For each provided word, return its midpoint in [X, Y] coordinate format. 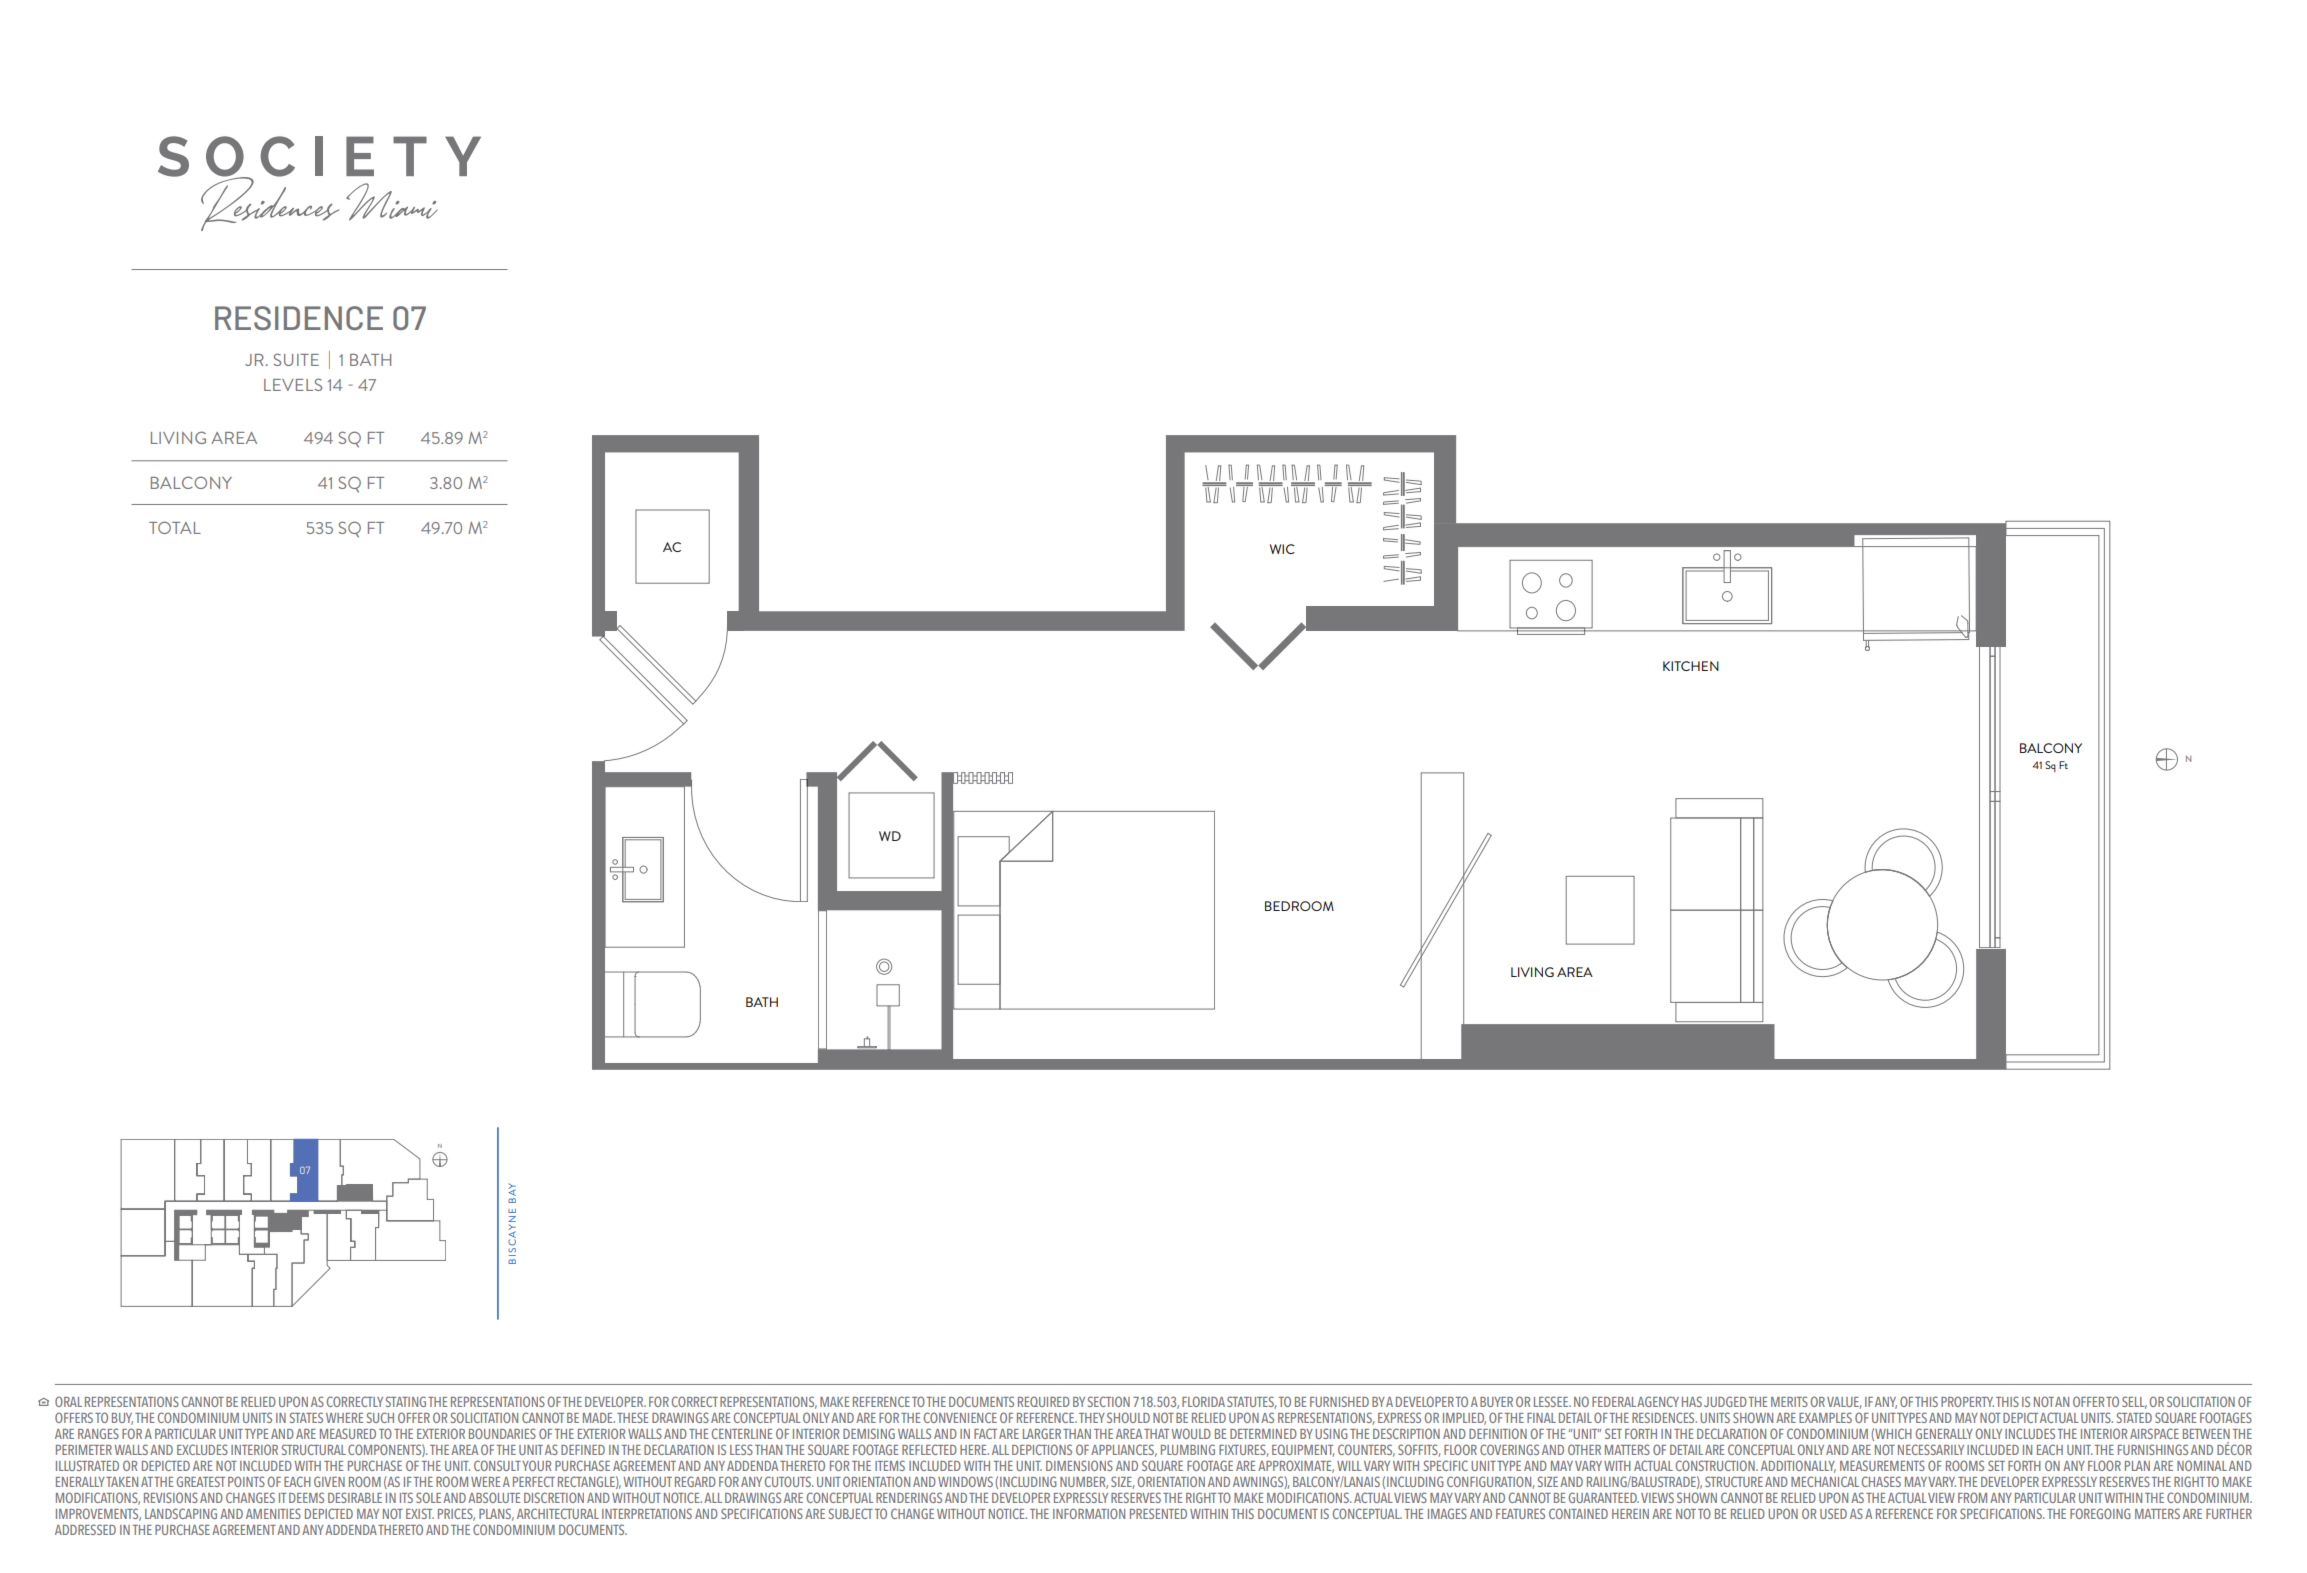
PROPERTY [1967, 1401]
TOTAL [175, 527]
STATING [406, 1401]
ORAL [68, 1401]
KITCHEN [1691, 666]
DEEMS [306, 1497]
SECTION [1109, 1401]
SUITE [296, 359]
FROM [1972, 1497]
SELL [2134, 1402]
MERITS [1789, 1401]
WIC [1282, 549]
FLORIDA [1203, 1401]
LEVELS [293, 384]
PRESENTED [1158, 1513]
